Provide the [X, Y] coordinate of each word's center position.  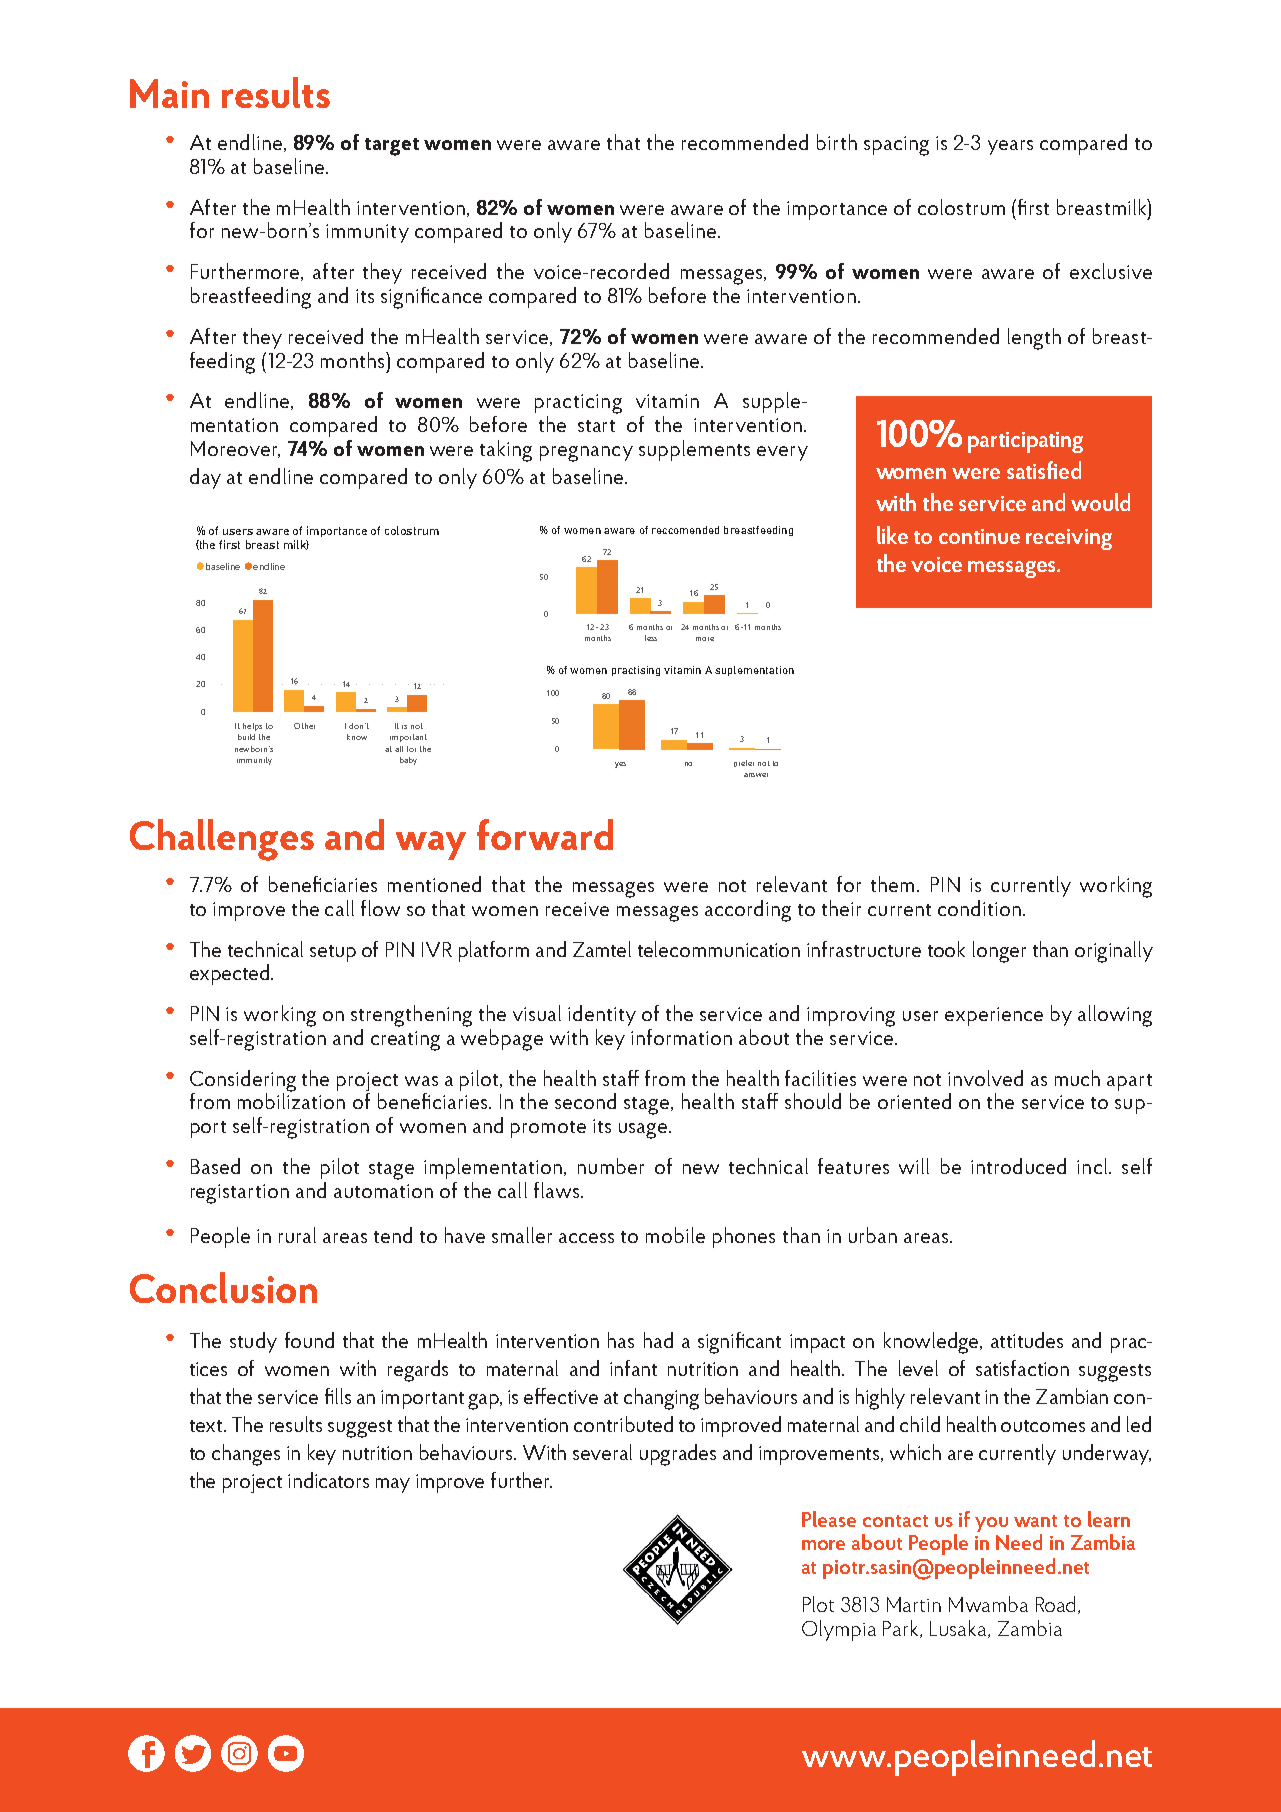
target [392, 147]
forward [545, 834]
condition [979, 908]
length [1034, 339]
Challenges [222, 840]
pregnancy [586, 454]
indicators [328, 1480]
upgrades [678, 1455]
